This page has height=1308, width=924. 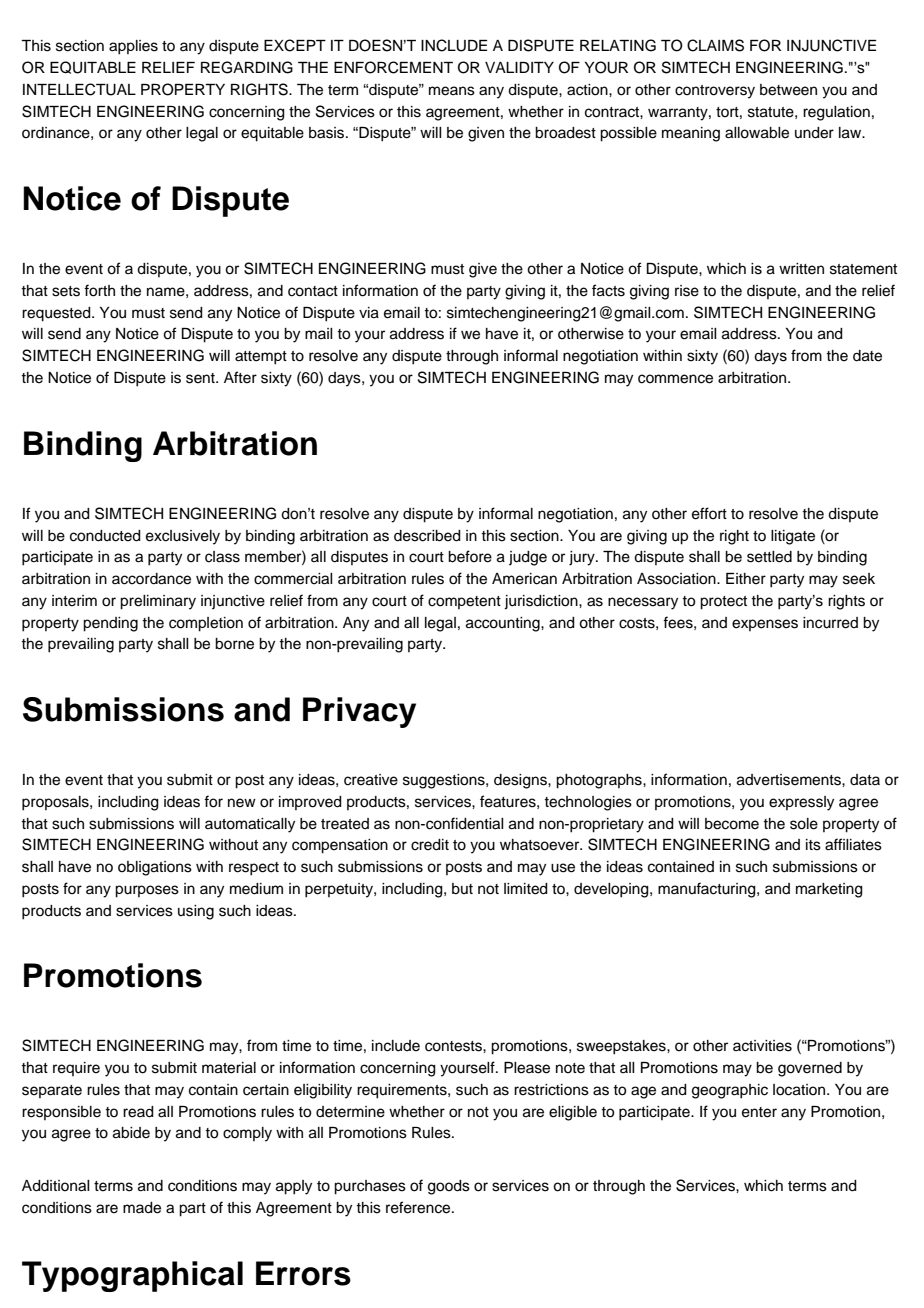 What do you see at coordinates (765, 625) in the page?
I see `expenses` at bounding box center [765, 625].
